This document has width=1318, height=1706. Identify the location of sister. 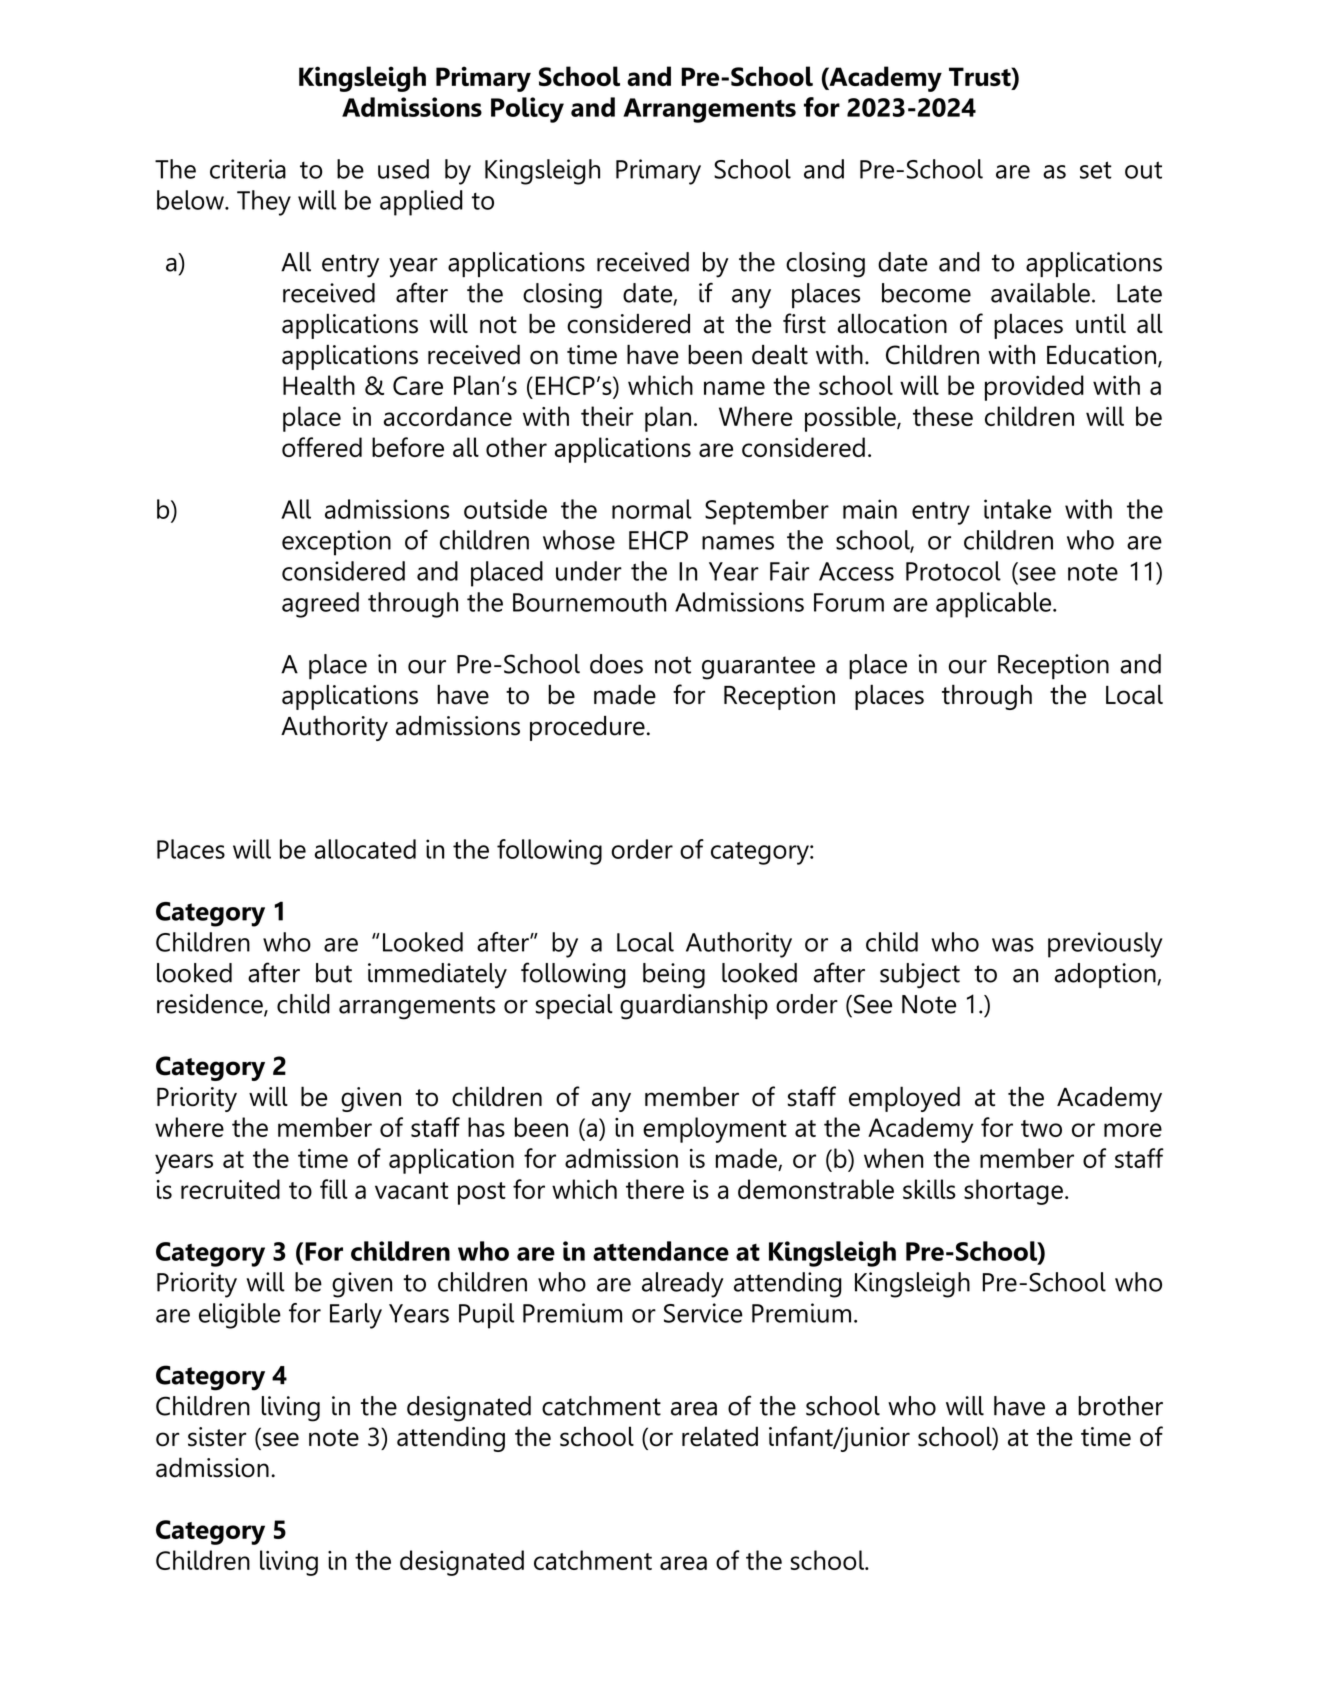
(217, 1437).
